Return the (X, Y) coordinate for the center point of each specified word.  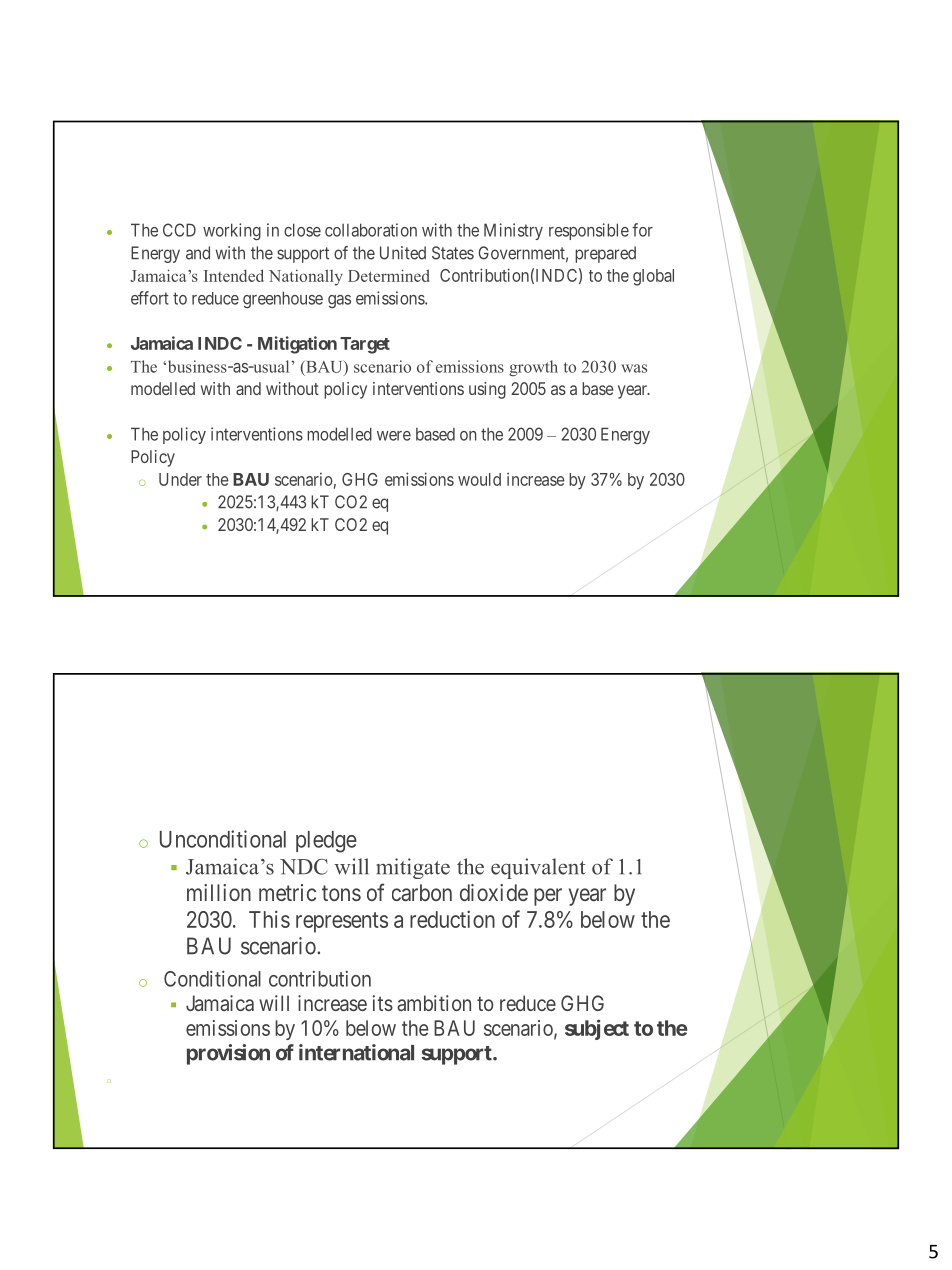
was (634, 368)
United (403, 253)
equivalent (538, 868)
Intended (234, 275)
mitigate (413, 868)
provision (228, 1054)
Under (180, 479)
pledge (326, 842)
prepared (605, 254)
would (479, 479)
